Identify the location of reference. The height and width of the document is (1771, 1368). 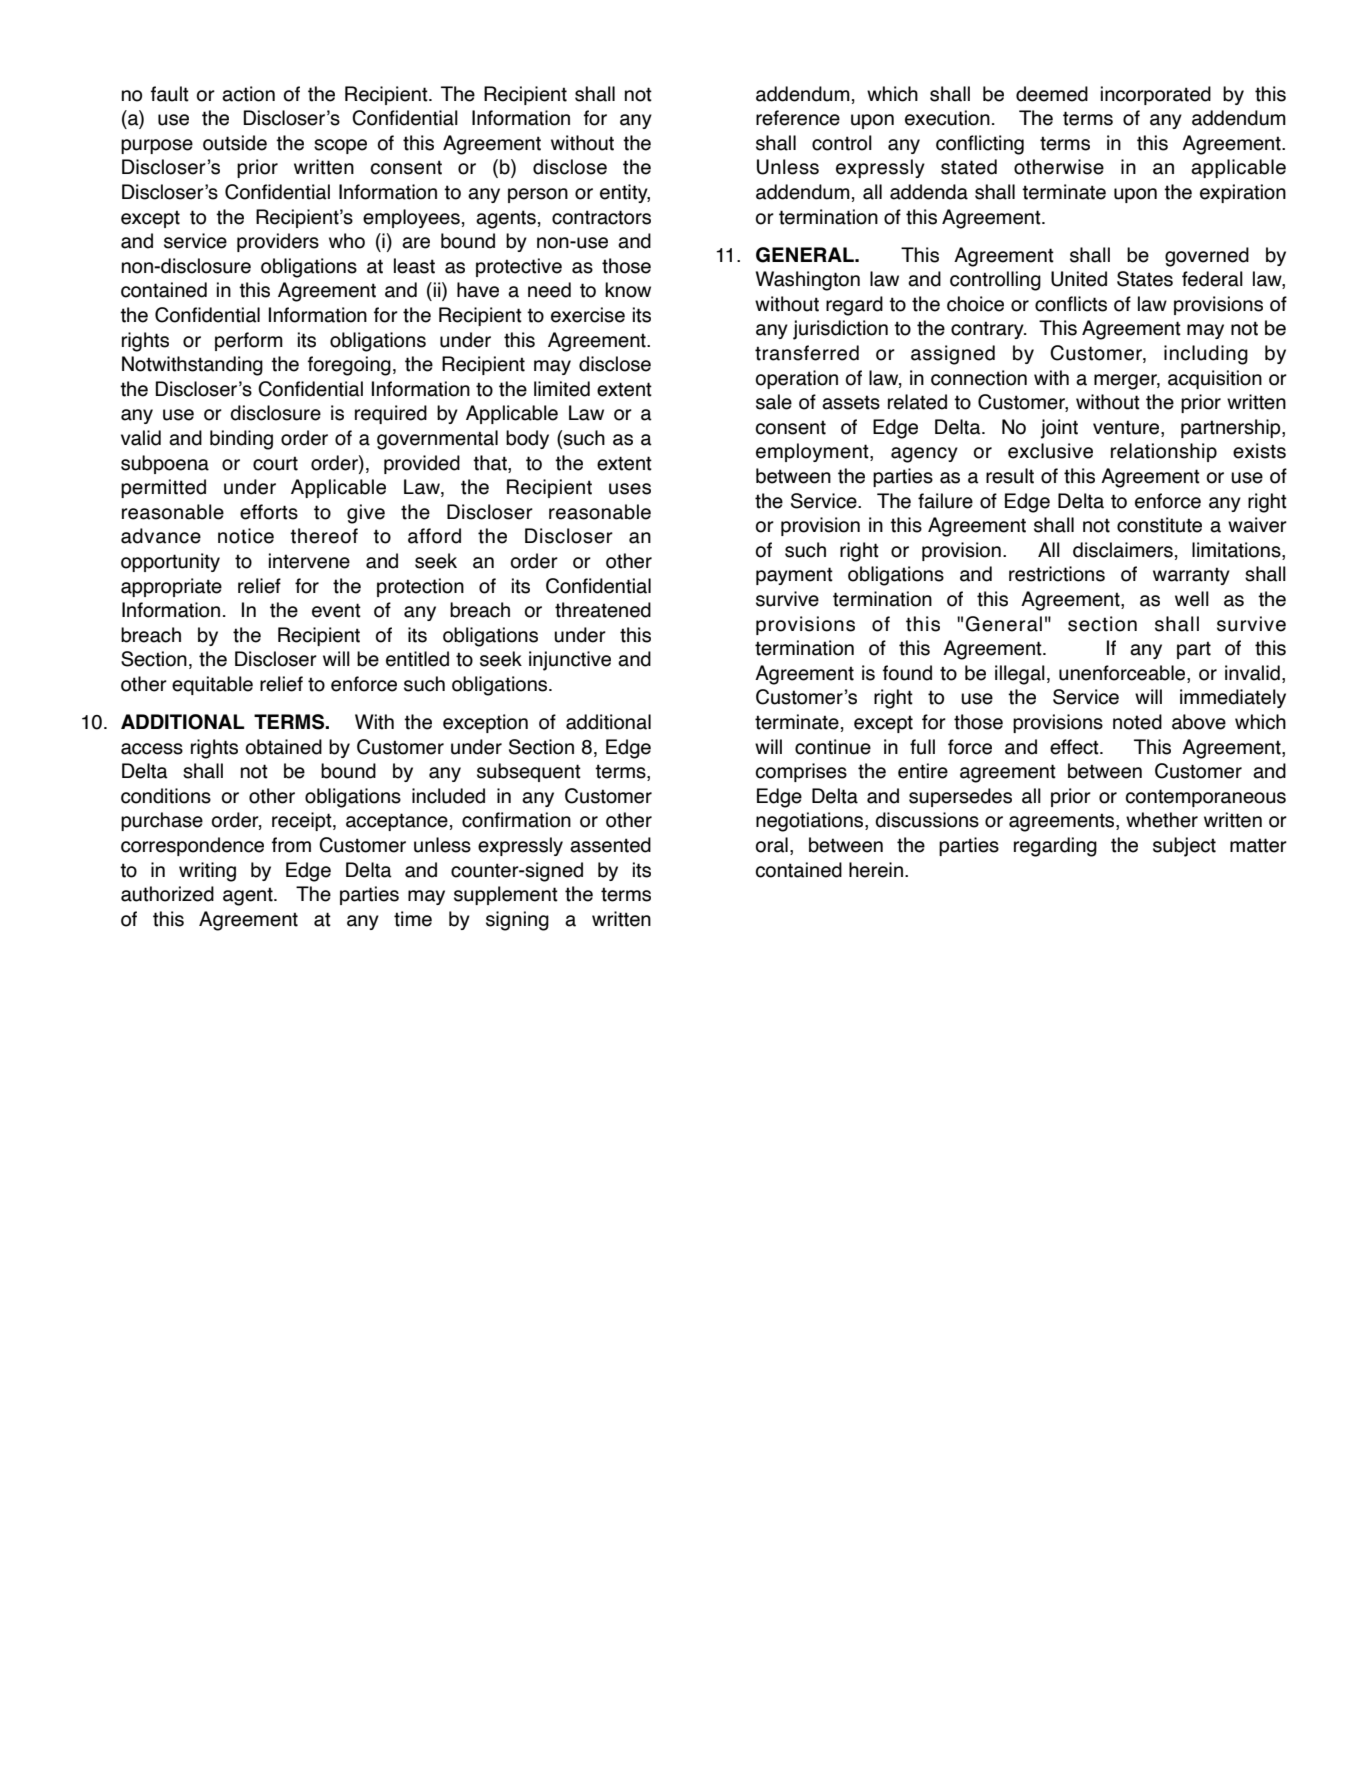
(798, 118).
